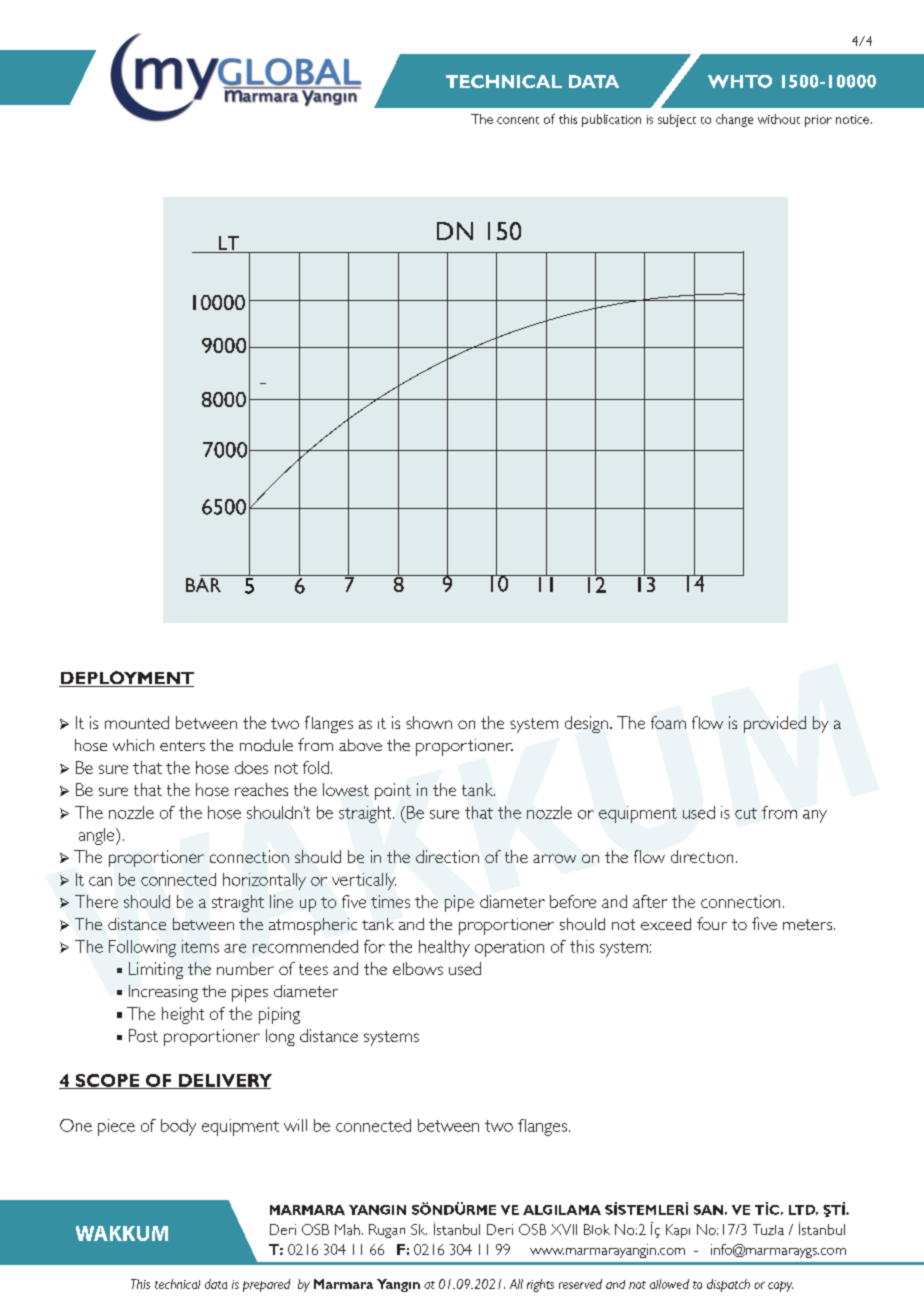 Image resolution: width=924 pixels, height=1308 pixels. I want to click on content, so click(518, 120).
